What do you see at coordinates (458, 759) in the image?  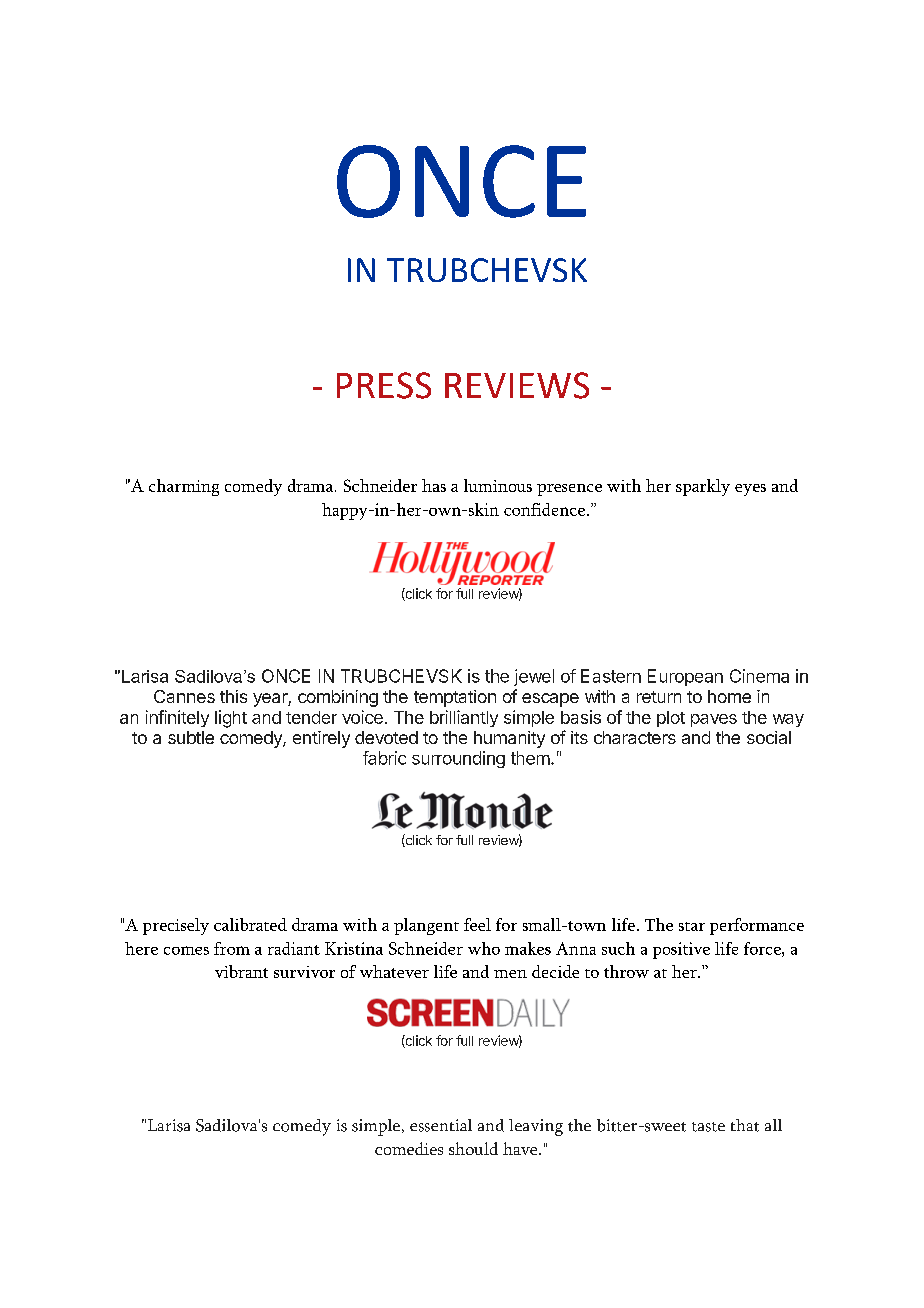 I see `surrounding` at bounding box center [458, 759].
